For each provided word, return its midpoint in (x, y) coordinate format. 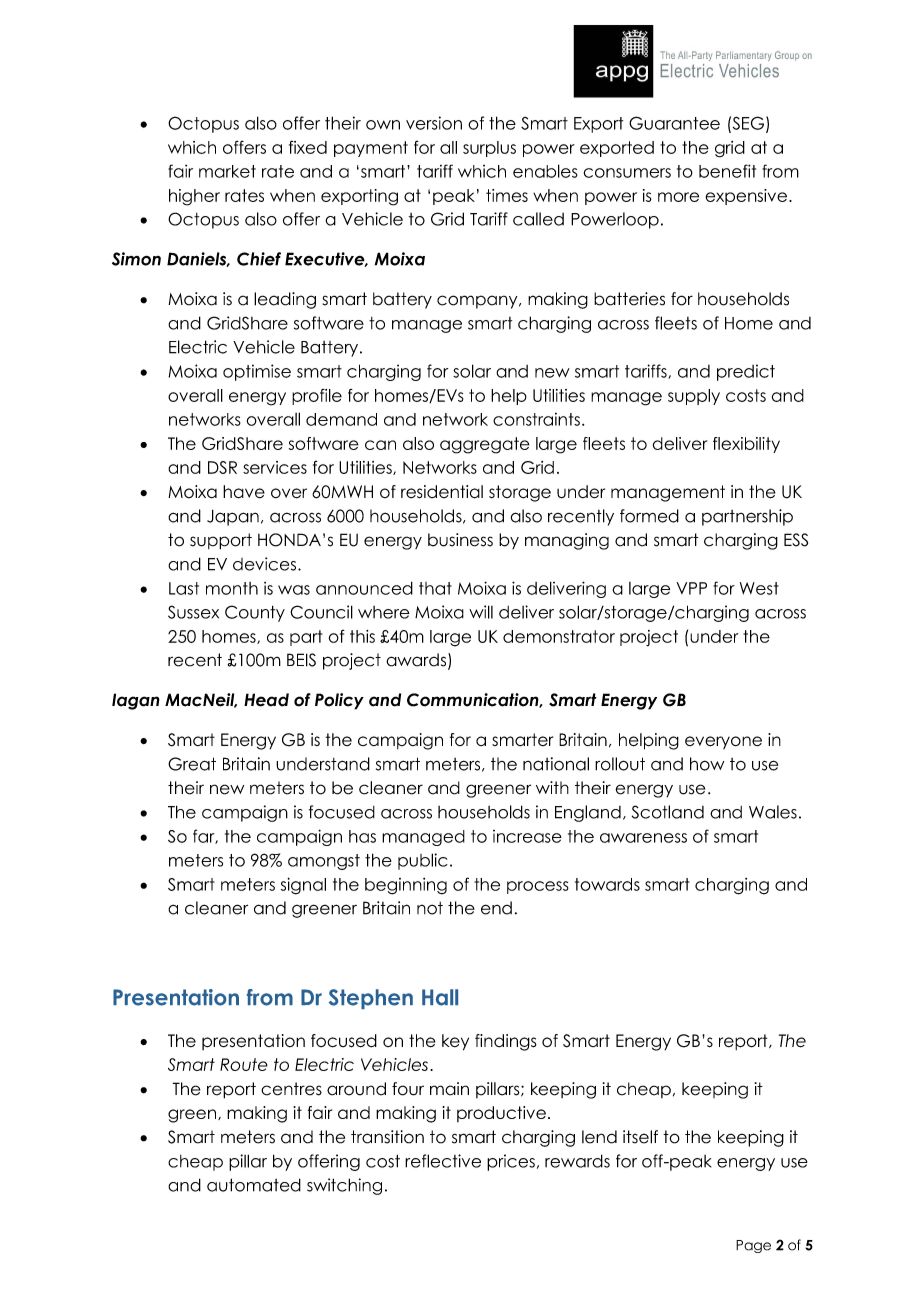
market (227, 171)
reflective (443, 1161)
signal (303, 886)
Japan (233, 517)
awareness (643, 838)
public (423, 861)
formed (649, 516)
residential (442, 492)
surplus (489, 149)
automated (254, 1185)
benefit (727, 171)
